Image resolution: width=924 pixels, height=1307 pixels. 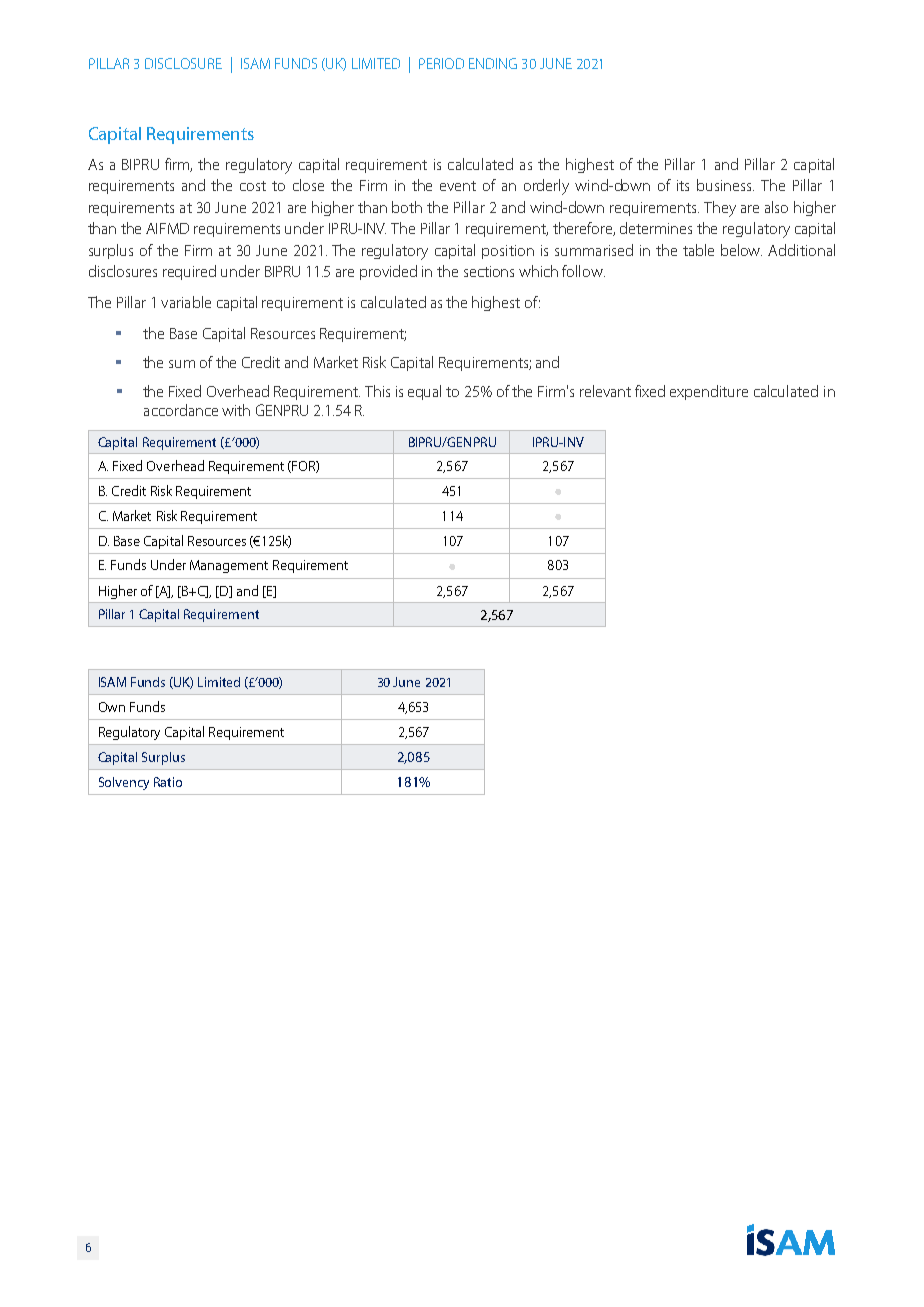 What do you see at coordinates (441, 63) in the image?
I see `PERIOD` at bounding box center [441, 63].
